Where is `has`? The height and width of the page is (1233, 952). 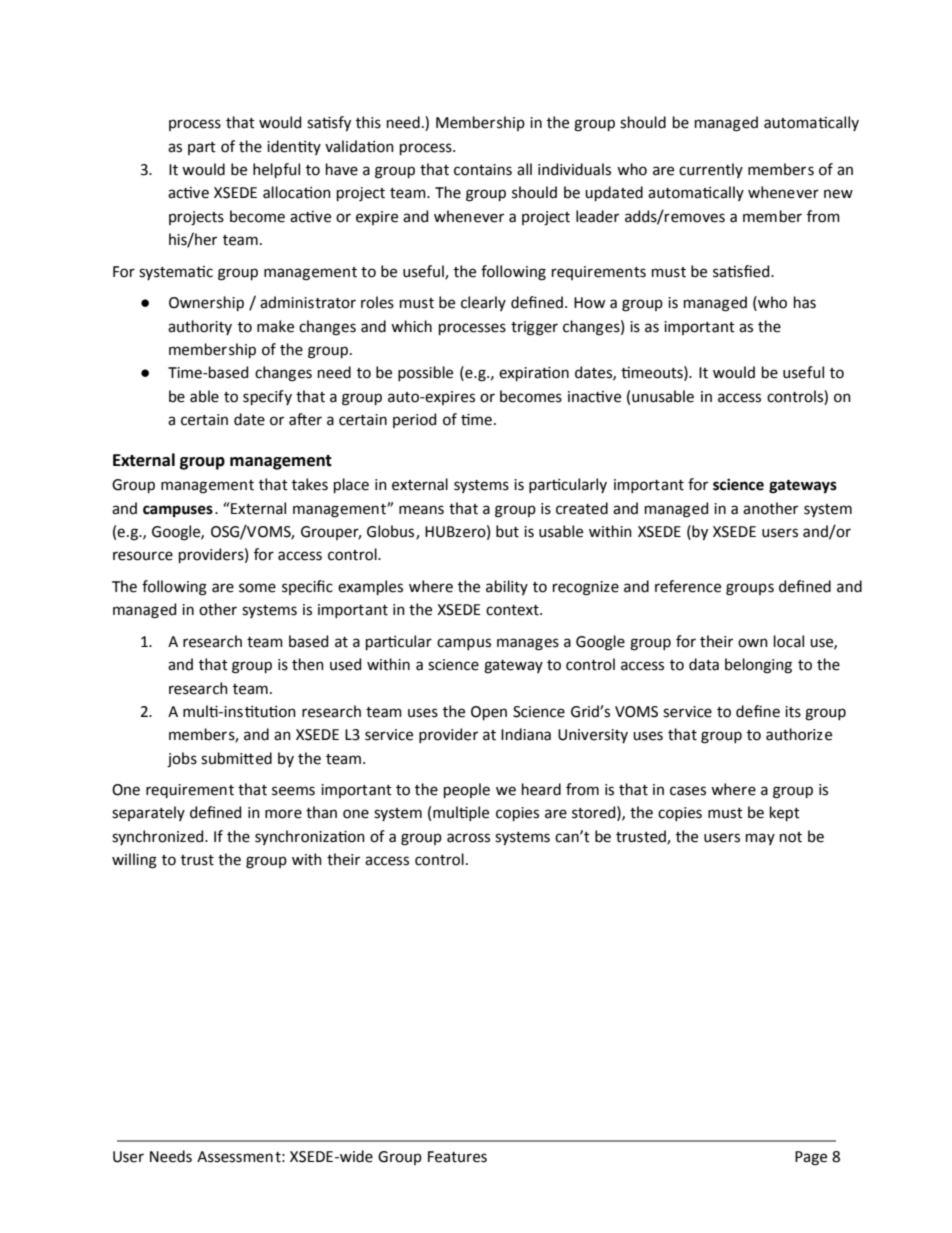 has is located at coordinates (805, 302).
